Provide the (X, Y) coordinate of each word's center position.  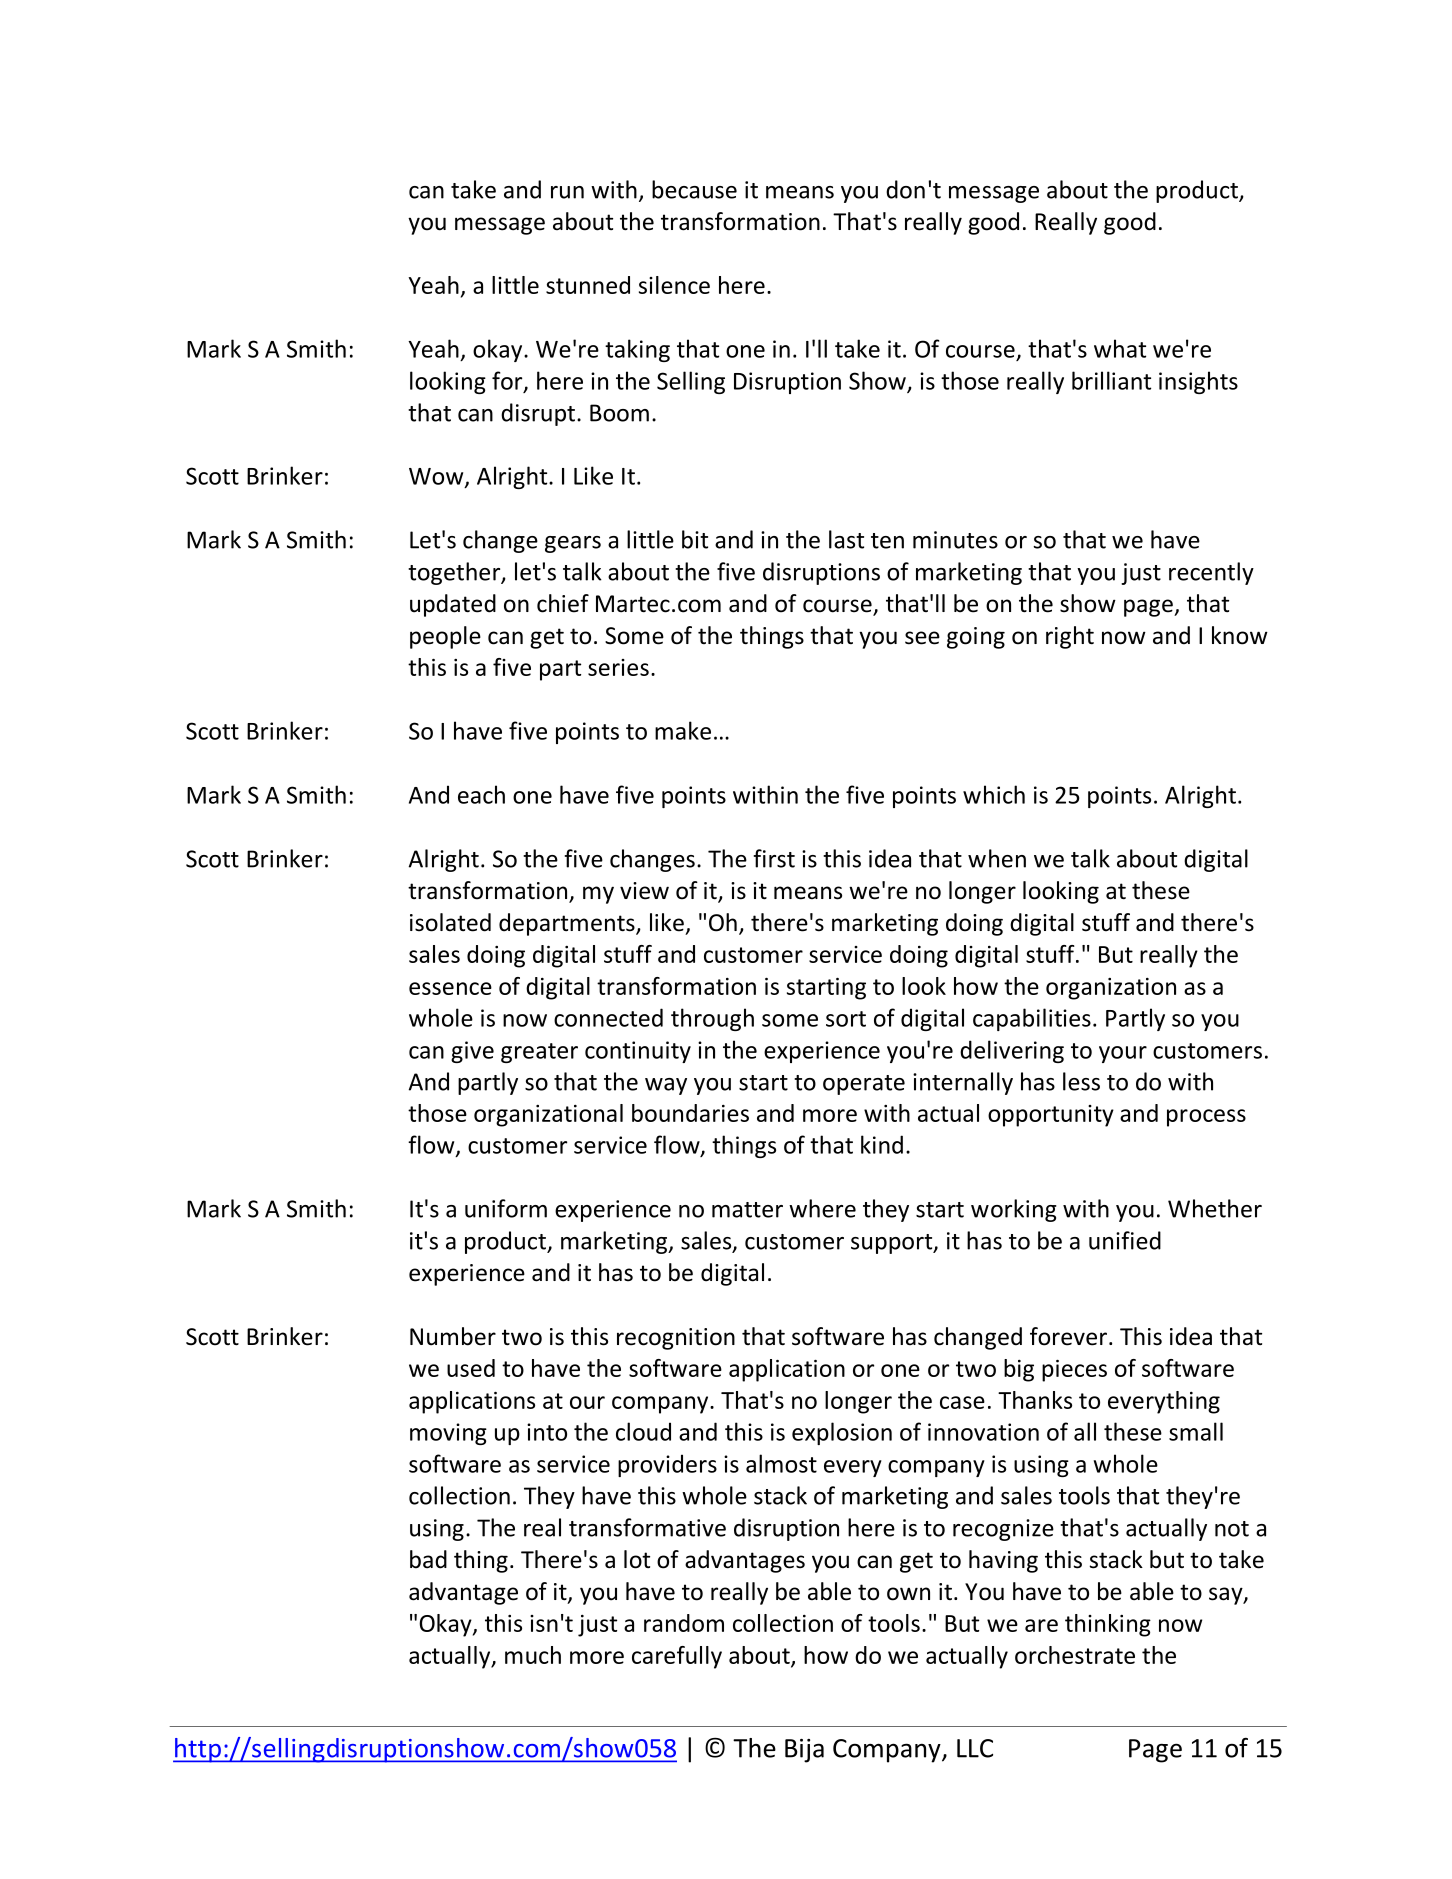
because (694, 189)
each (481, 794)
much (533, 1655)
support (893, 1244)
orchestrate (1075, 1655)
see (922, 638)
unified (1125, 1240)
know (1240, 635)
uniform (506, 1208)
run (567, 192)
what (1120, 348)
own (908, 1594)
